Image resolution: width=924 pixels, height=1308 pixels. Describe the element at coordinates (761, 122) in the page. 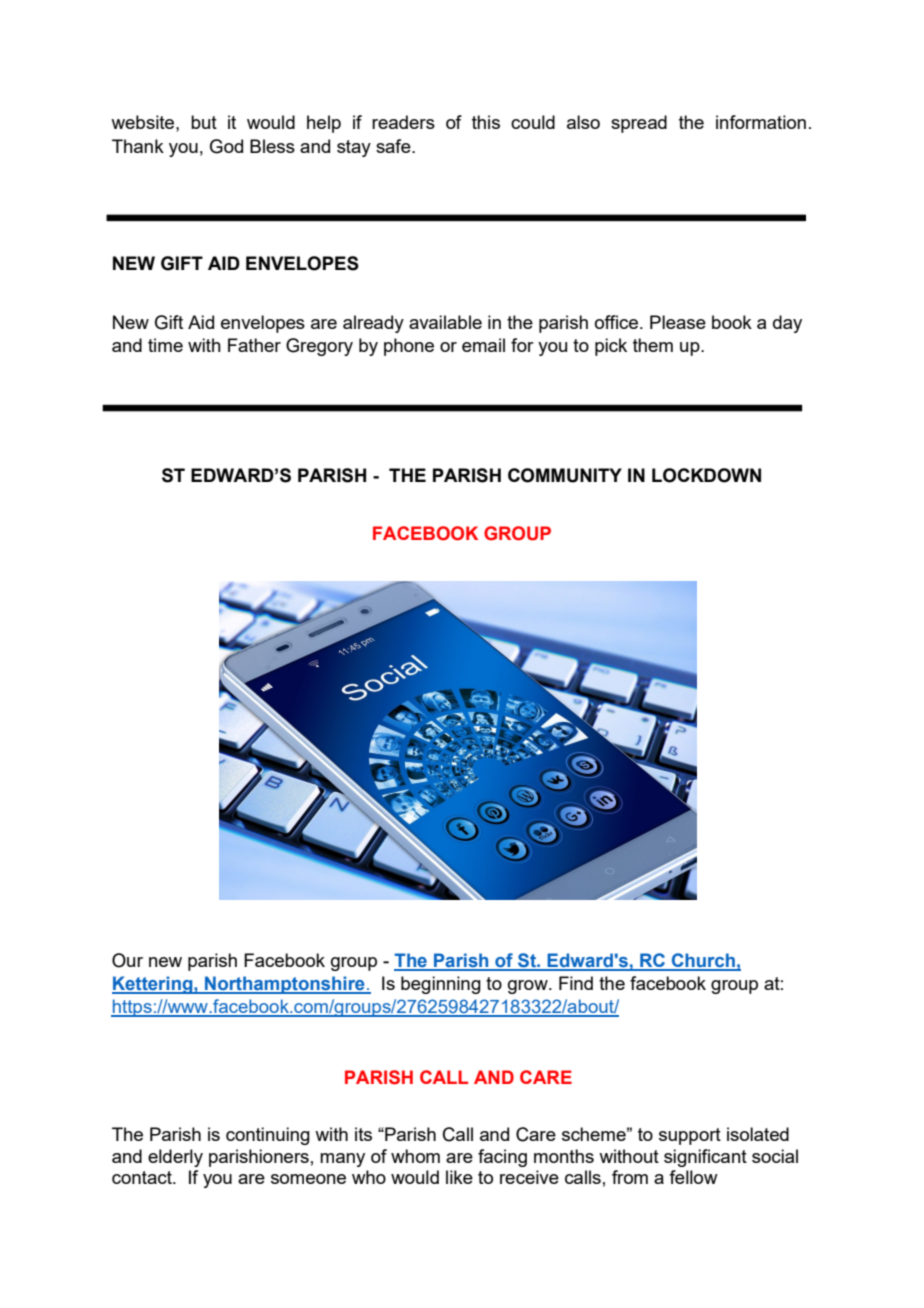

I see `information` at that location.
